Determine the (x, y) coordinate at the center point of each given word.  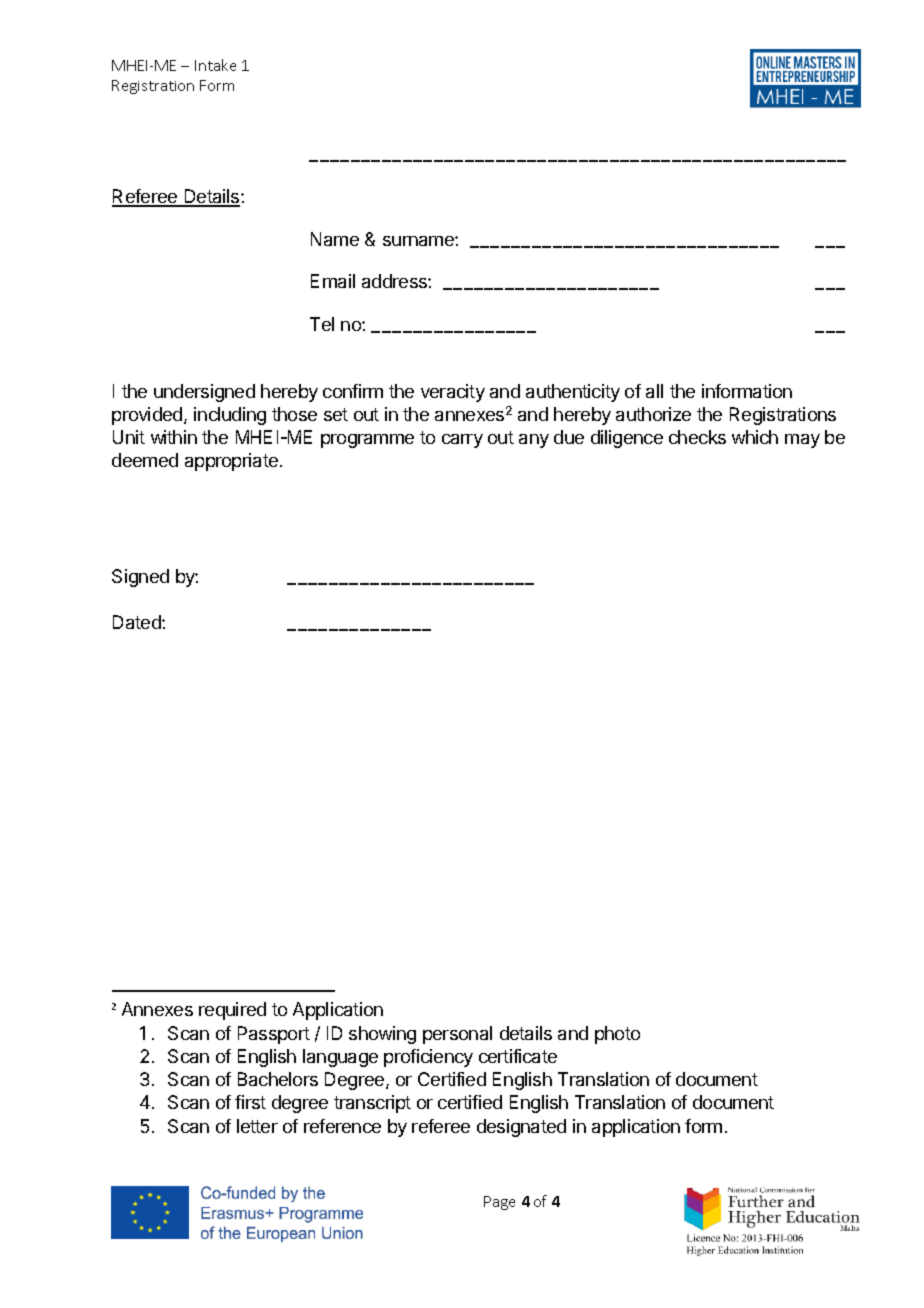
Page (499, 1203)
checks (697, 437)
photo (617, 1035)
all (654, 391)
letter (257, 1126)
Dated (138, 622)
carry (462, 441)
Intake (215, 65)
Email (333, 281)
